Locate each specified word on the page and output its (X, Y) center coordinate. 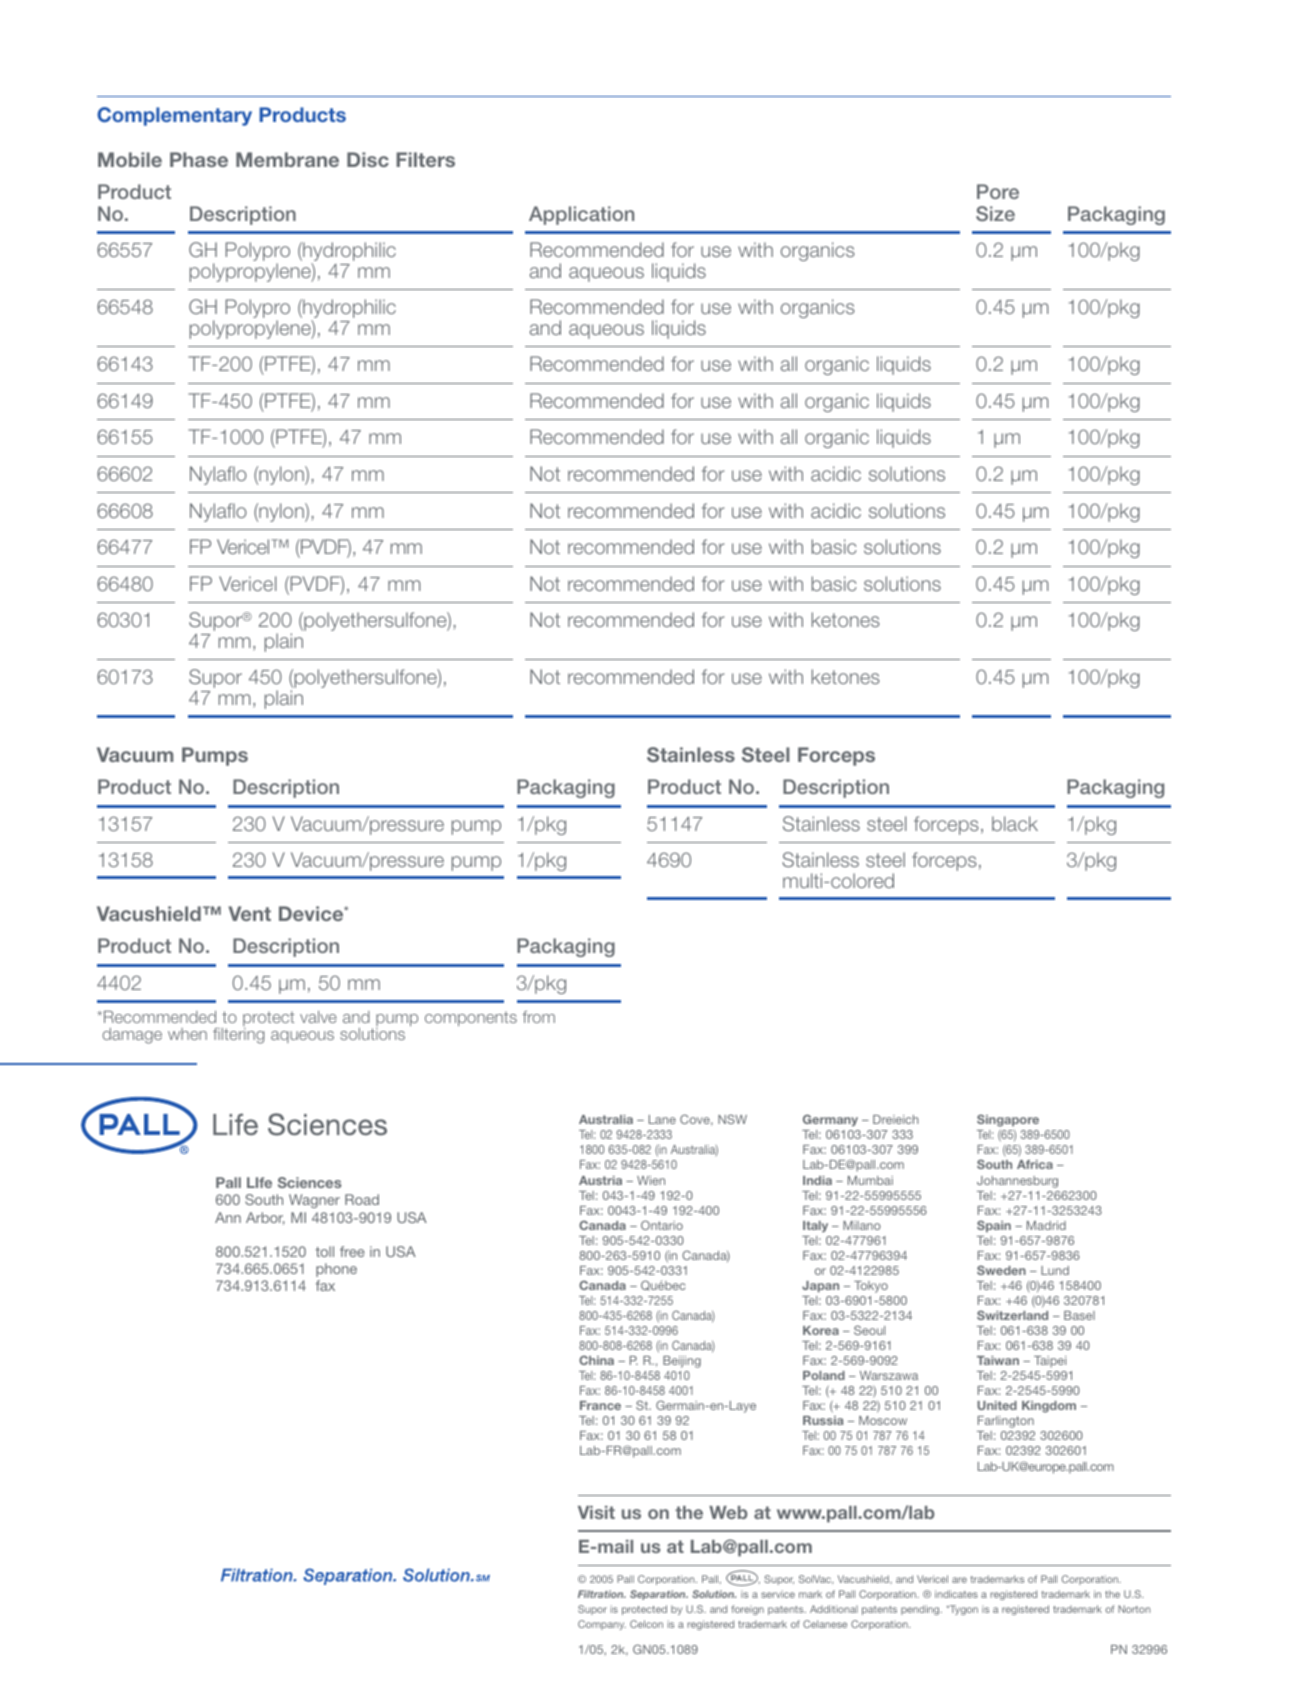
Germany (830, 1120)
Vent (249, 913)
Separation (659, 1595)
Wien (651, 1180)
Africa (1035, 1164)
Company (602, 1625)
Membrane (287, 159)
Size (995, 213)
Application (581, 215)
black (1015, 823)
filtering (238, 1036)
